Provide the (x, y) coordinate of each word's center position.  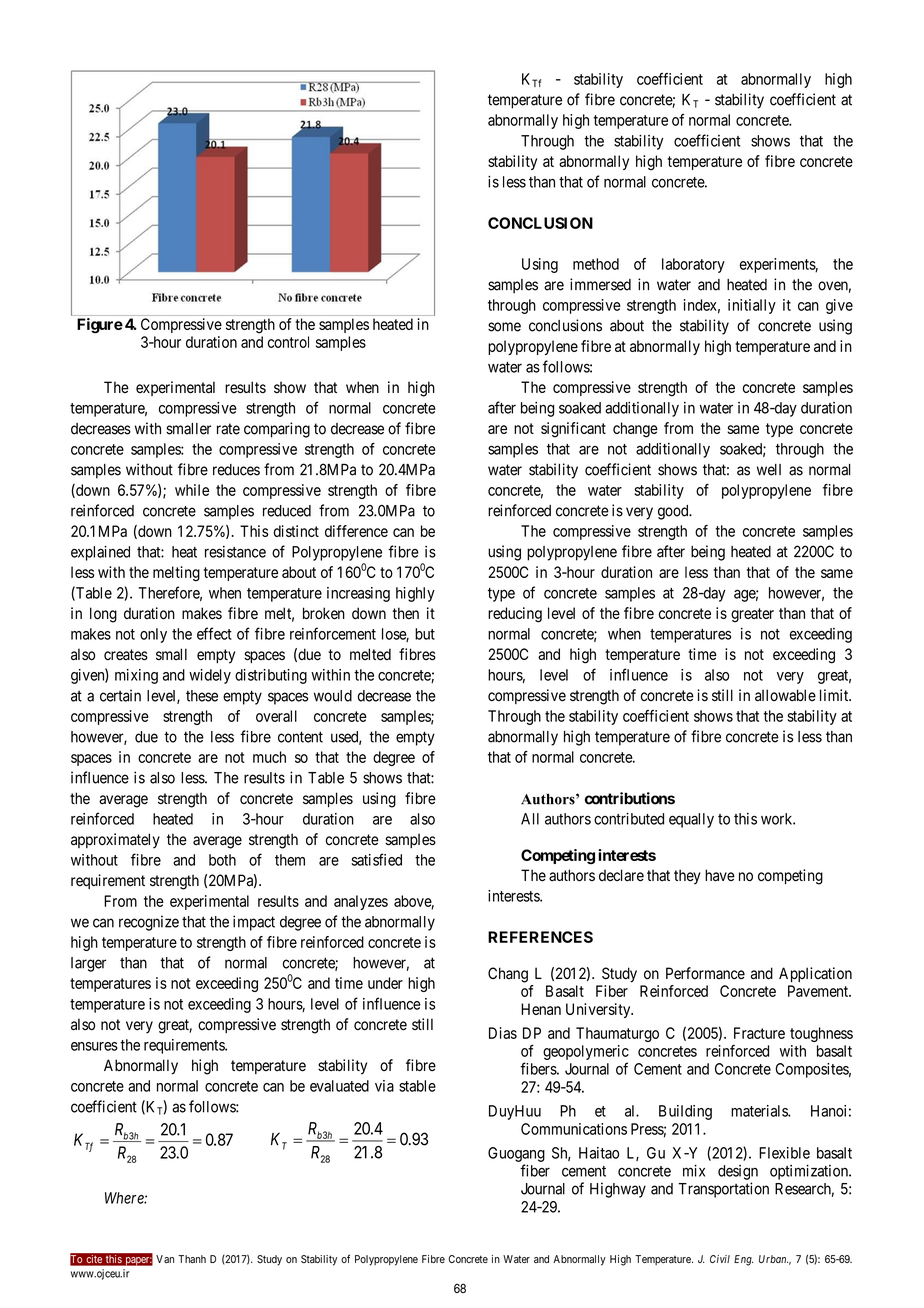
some (504, 327)
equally (691, 820)
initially (752, 306)
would (333, 696)
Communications (574, 1129)
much (269, 757)
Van (165, 1259)
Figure (100, 326)
